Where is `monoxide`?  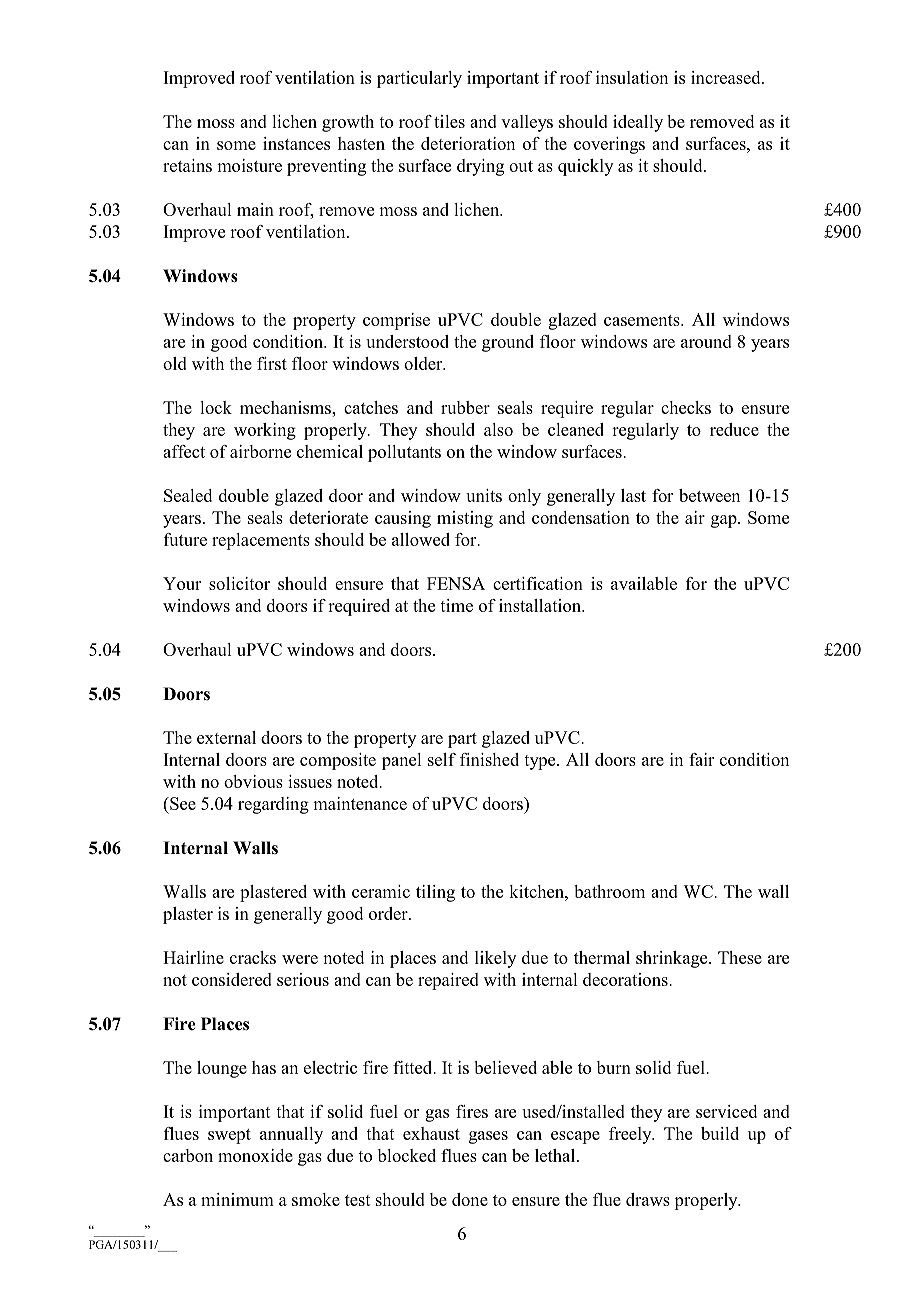
monoxide is located at coordinates (255, 1155).
